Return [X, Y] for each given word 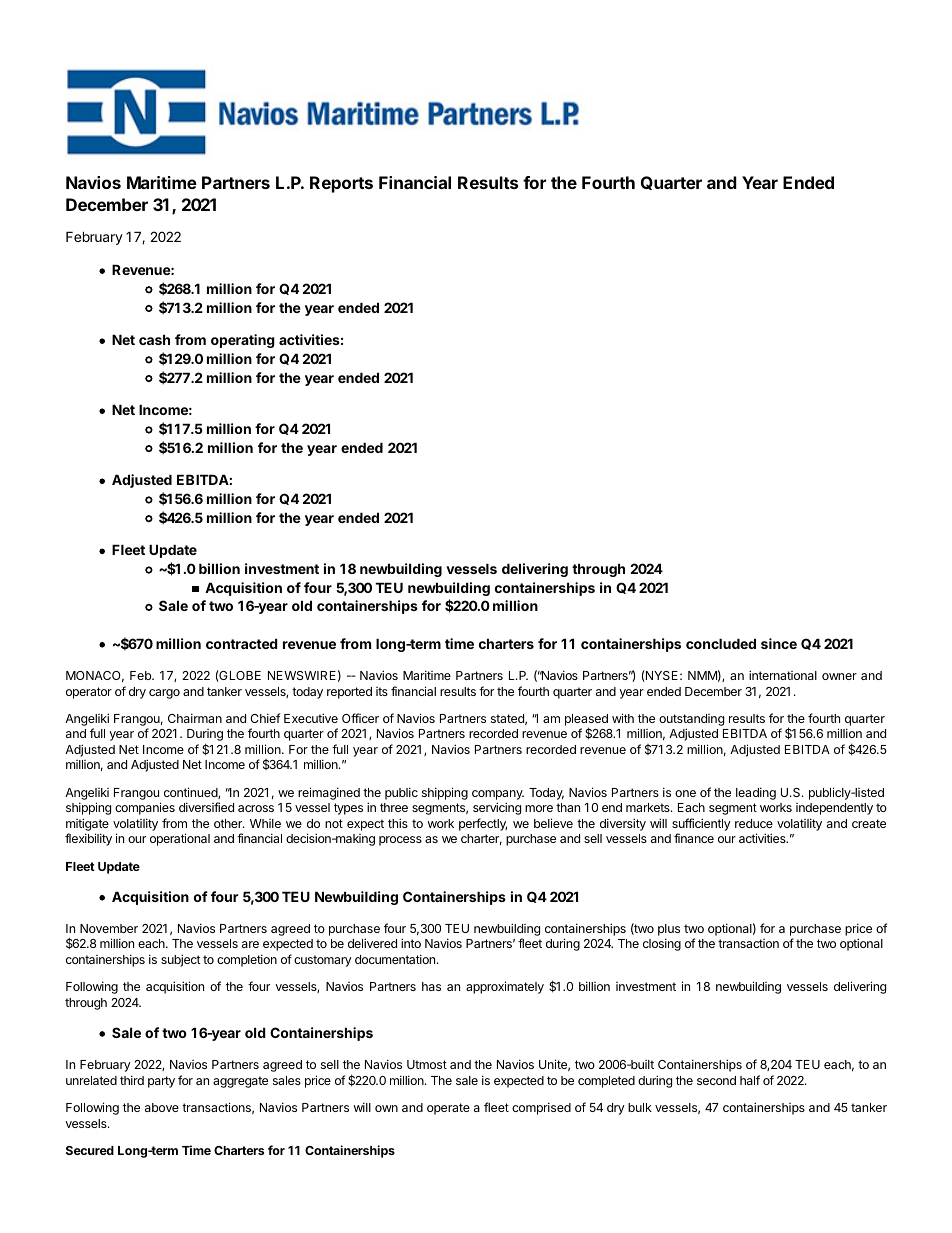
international [783, 675]
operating [243, 341]
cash [154, 339]
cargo [164, 694]
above [162, 1107]
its [382, 691]
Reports [341, 184]
